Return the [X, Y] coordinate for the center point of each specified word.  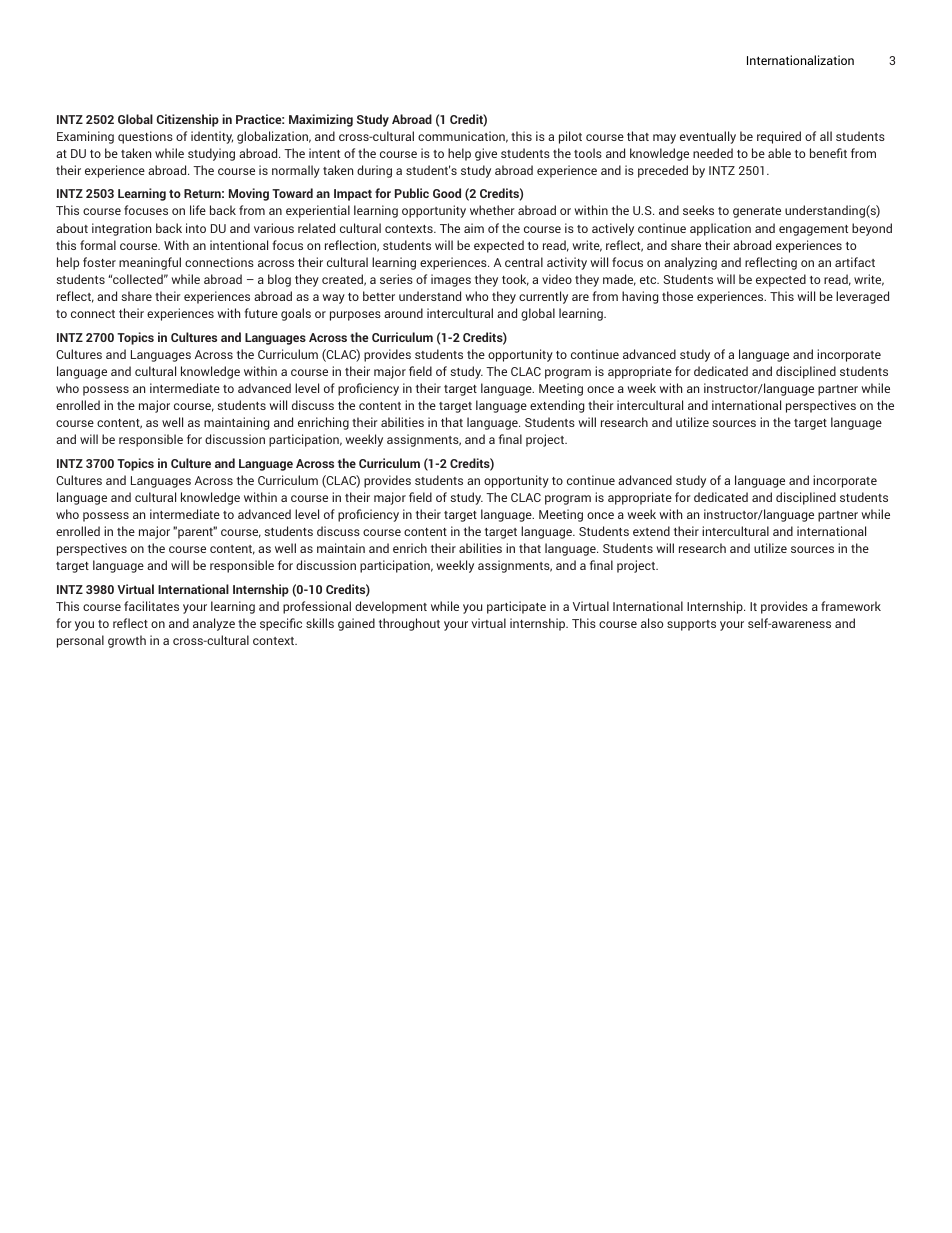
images [451, 280]
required [779, 137]
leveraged [862, 297]
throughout [409, 624]
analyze [214, 624]
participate [516, 607]
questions [145, 137]
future [261, 313]
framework [851, 606]
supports [691, 625]
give [486, 154]
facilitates [151, 606]
